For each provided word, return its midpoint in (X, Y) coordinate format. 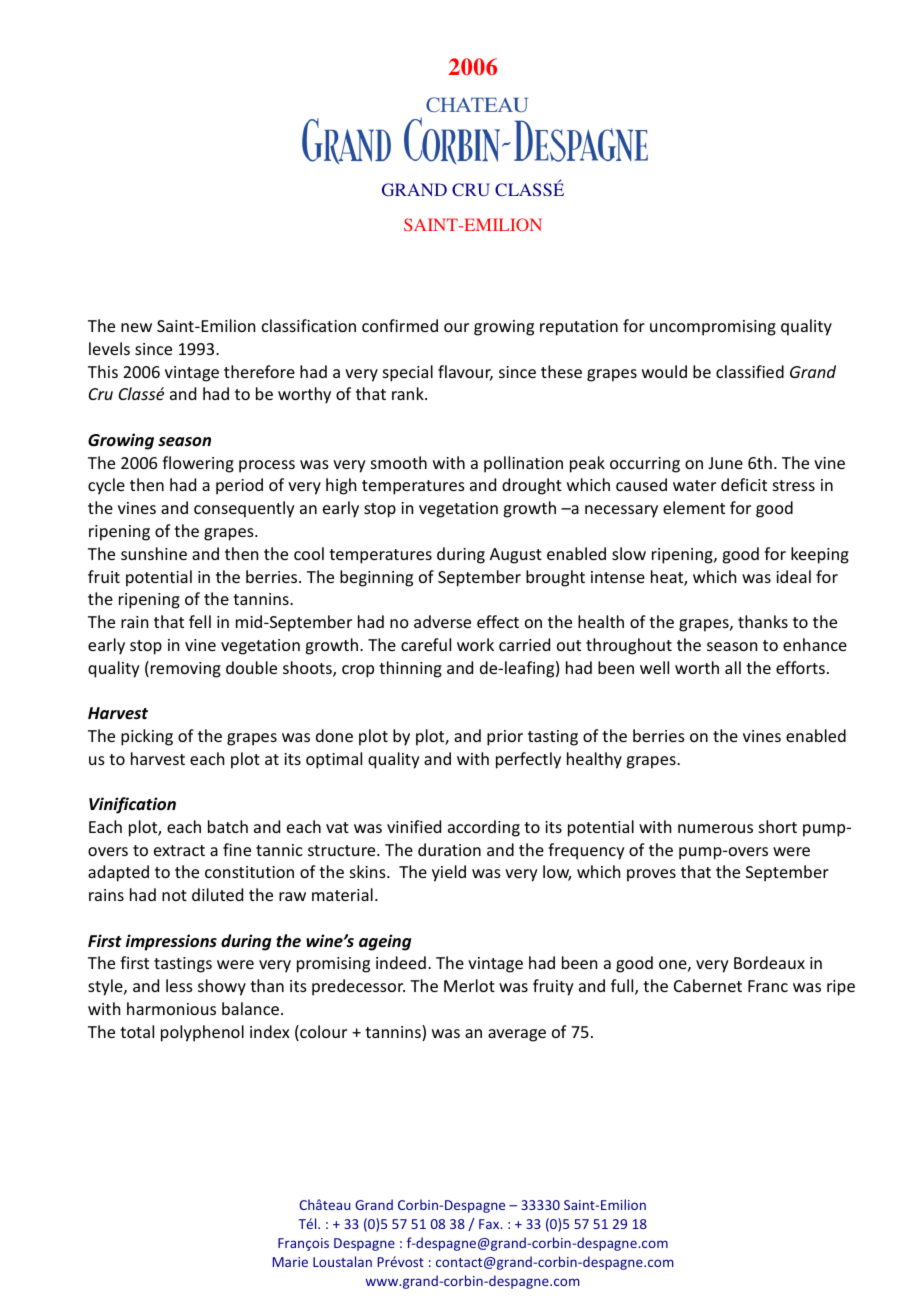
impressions (171, 942)
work (475, 644)
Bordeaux (769, 962)
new (136, 327)
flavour (465, 373)
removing (186, 670)
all (733, 667)
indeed (401, 962)
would (664, 371)
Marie (290, 1262)
